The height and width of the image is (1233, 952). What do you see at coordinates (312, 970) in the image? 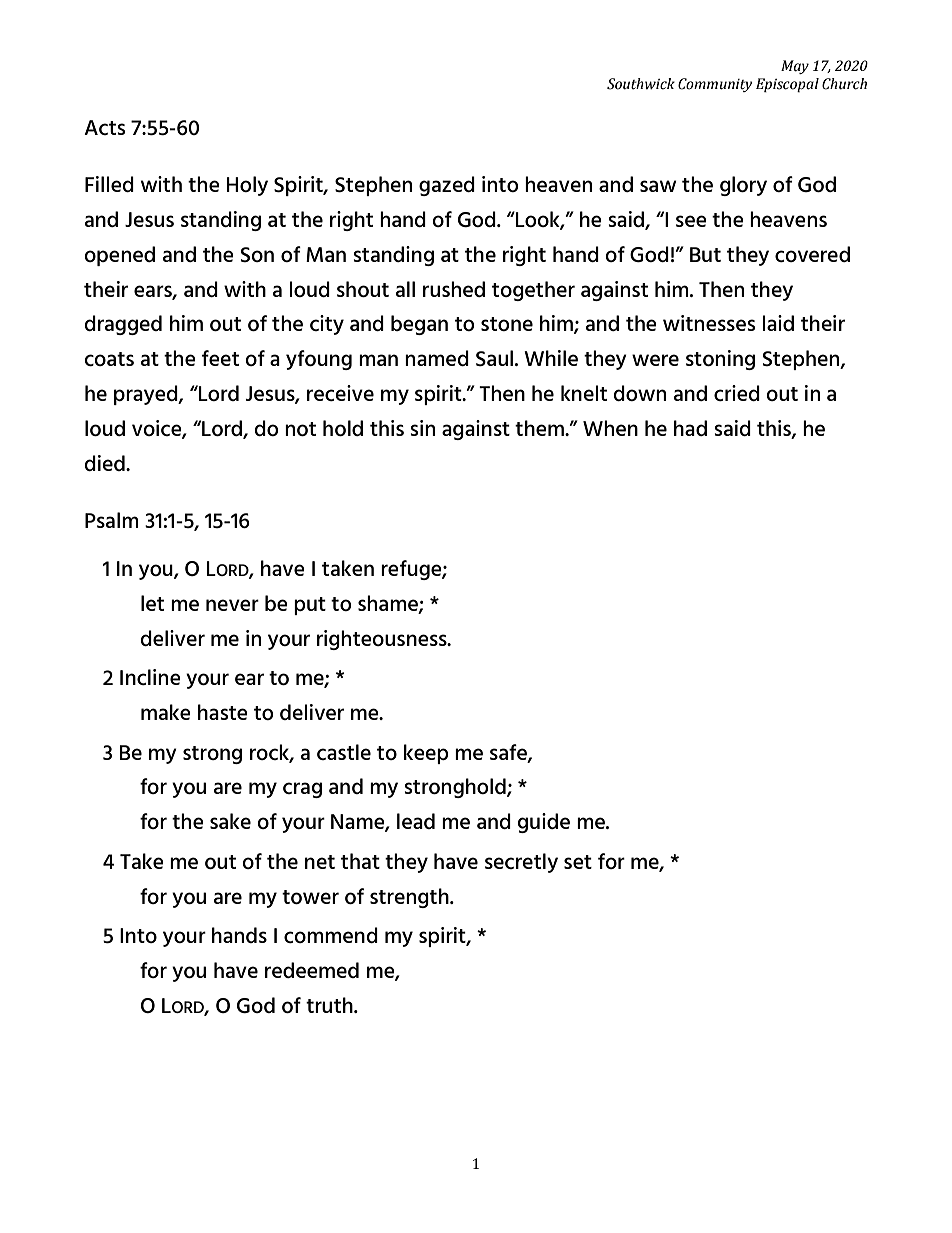
I see `redeemed` at bounding box center [312, 970].
